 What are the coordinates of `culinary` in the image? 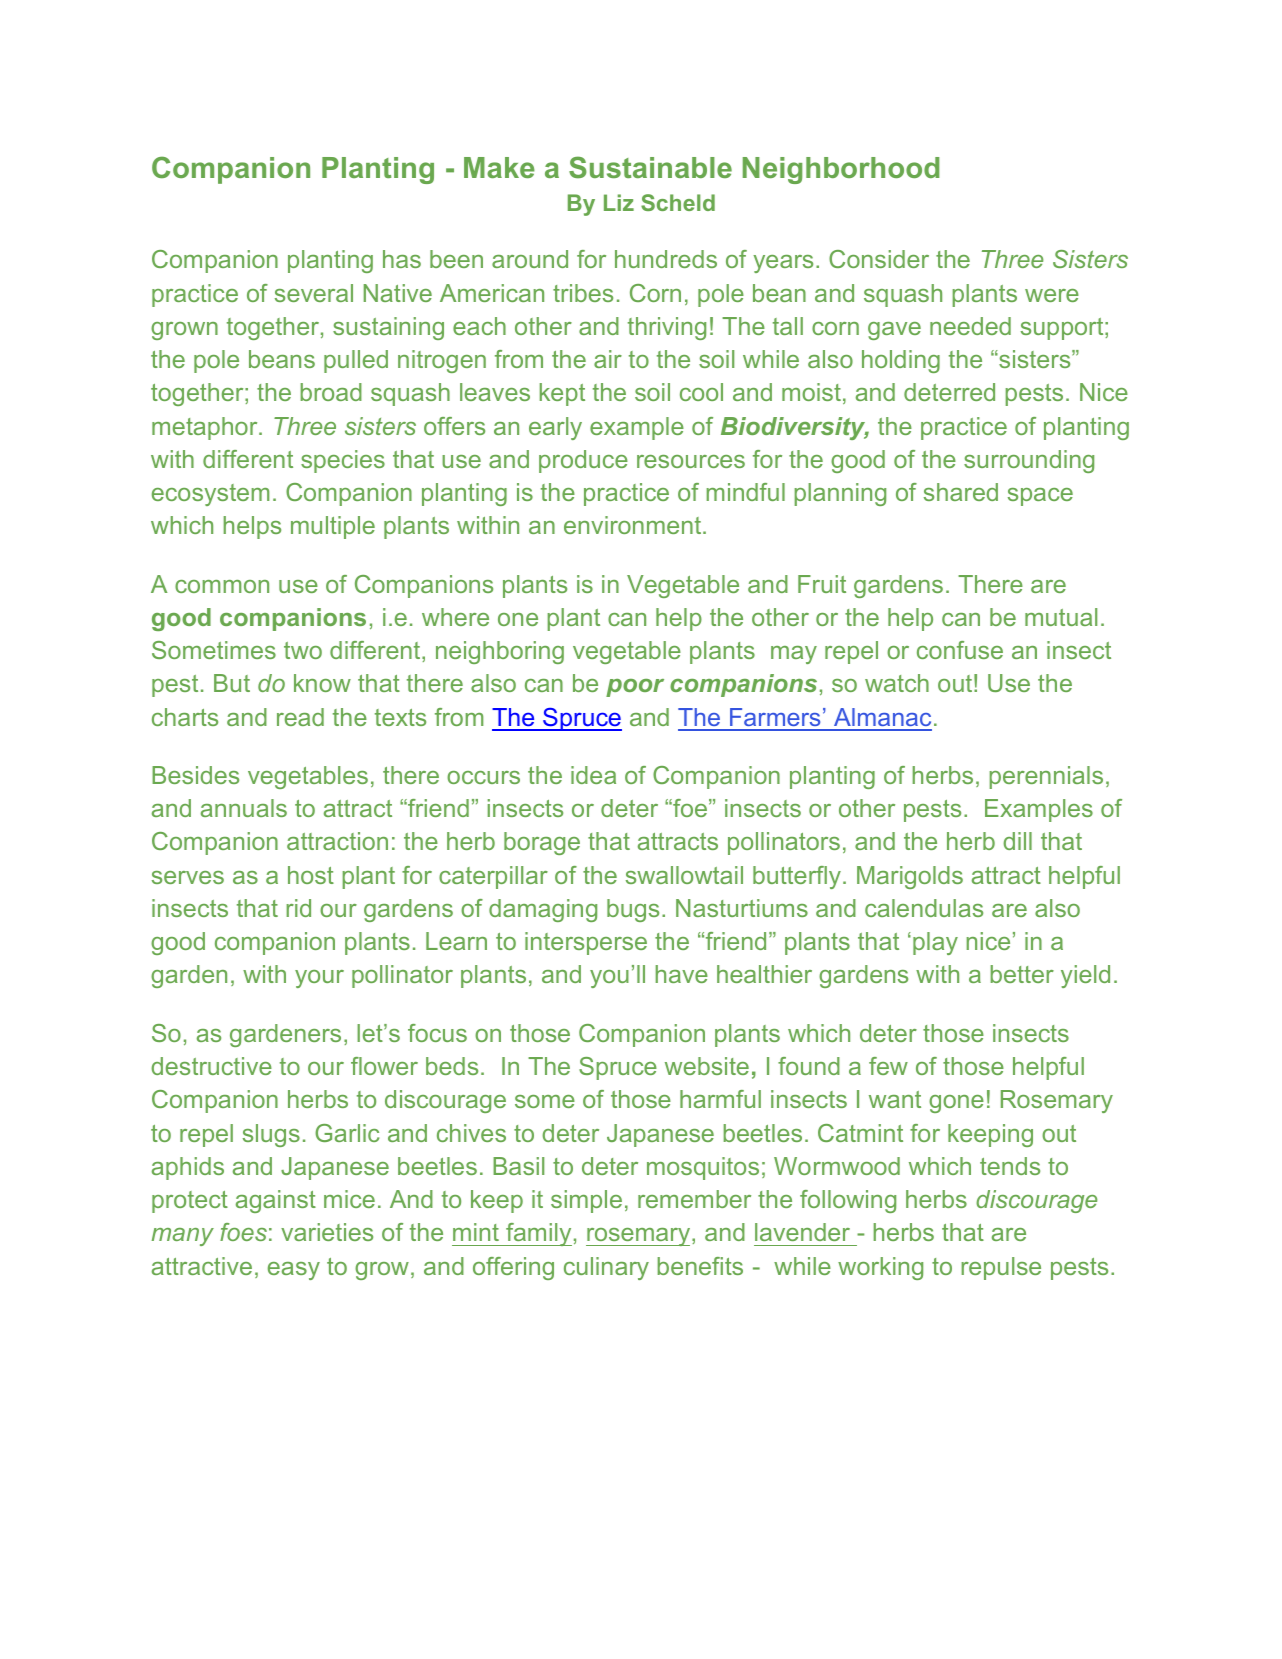 It's located at (606, 1268).
